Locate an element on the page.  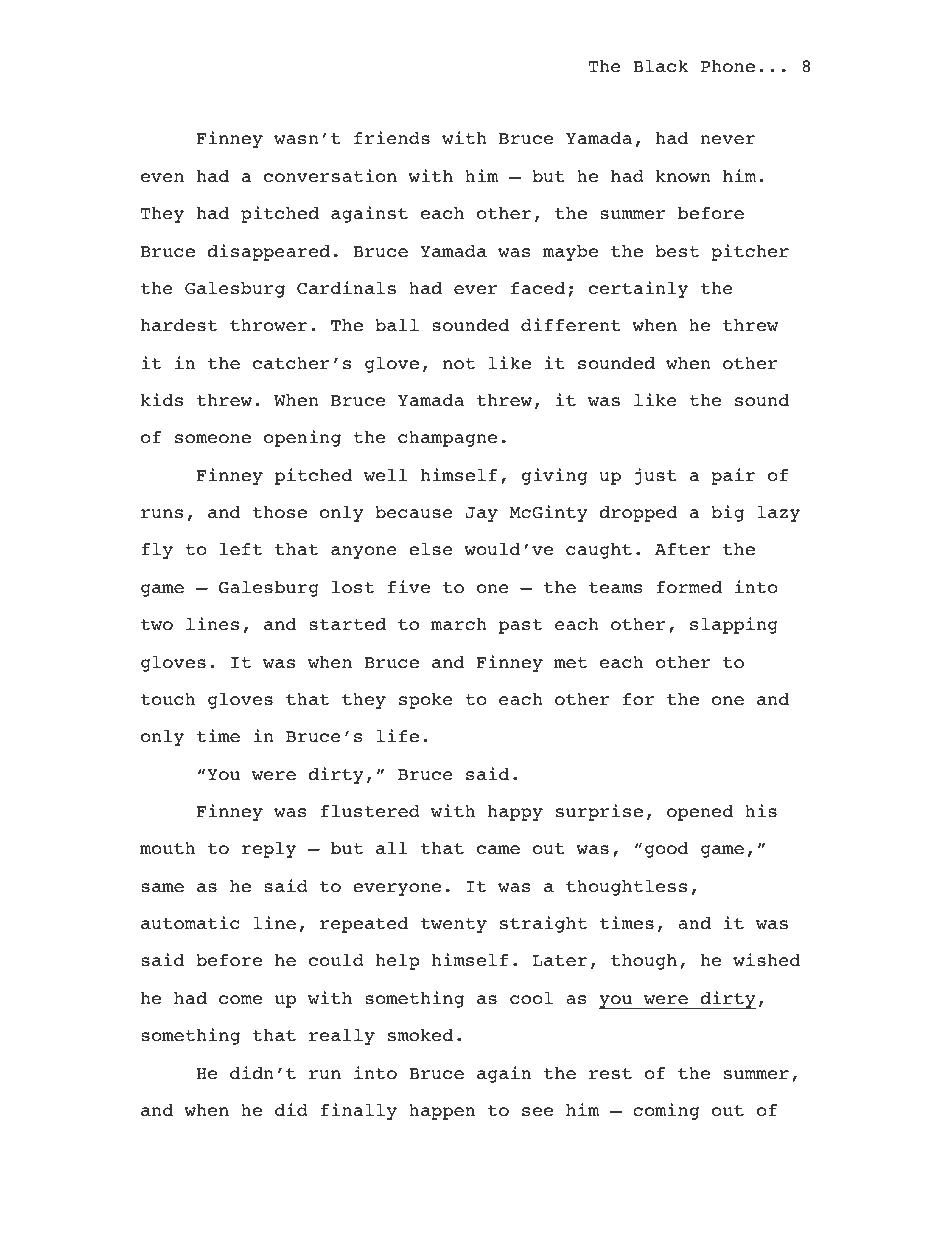
someone is located at coordinates (213, 439).
